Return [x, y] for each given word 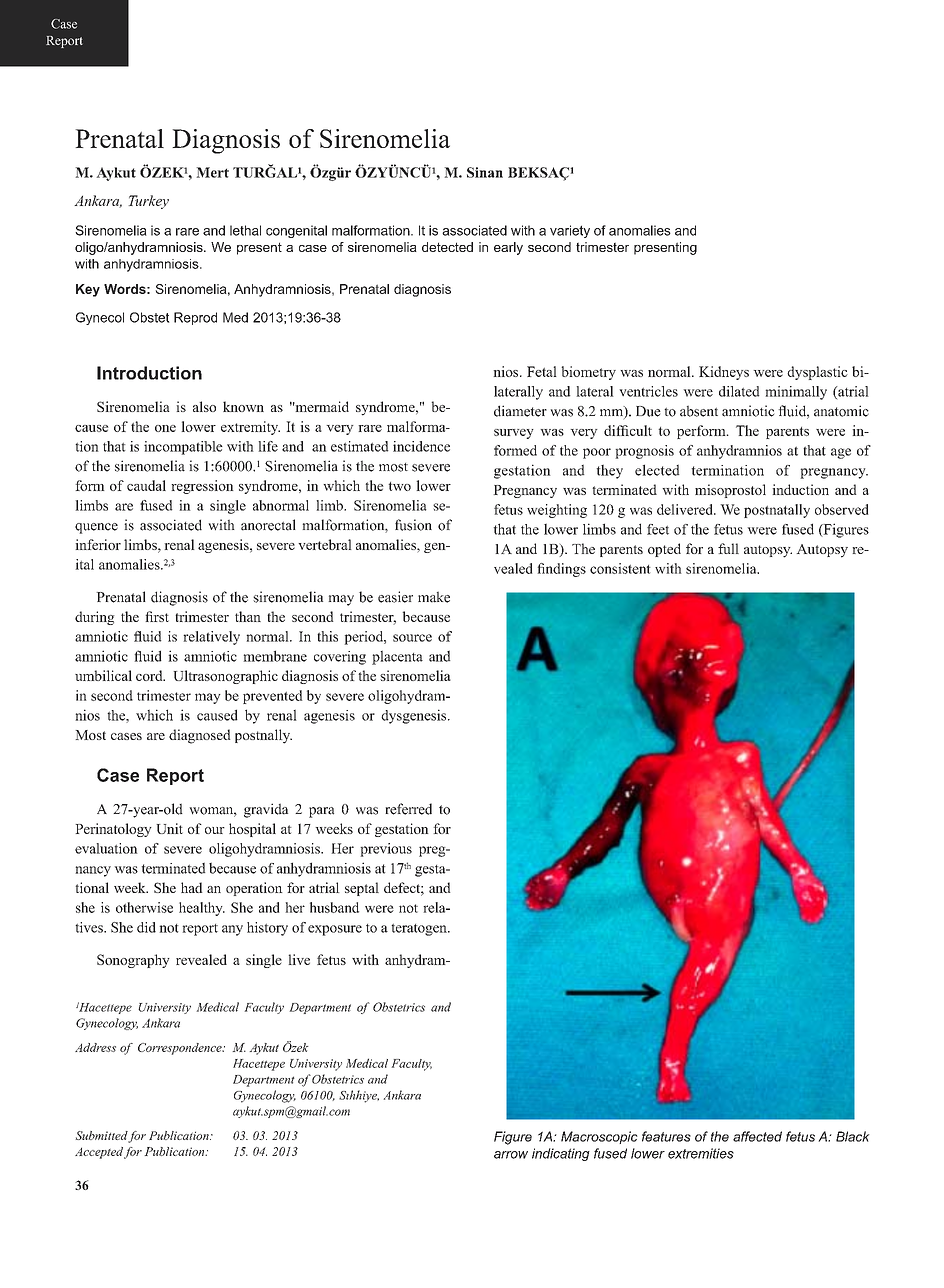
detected [447, 247]
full [728, 548]
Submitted [102, 1135]
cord [150, 675]
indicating [561, 1154]
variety [570, 231]
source [412, 638]
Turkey [148, 202]
